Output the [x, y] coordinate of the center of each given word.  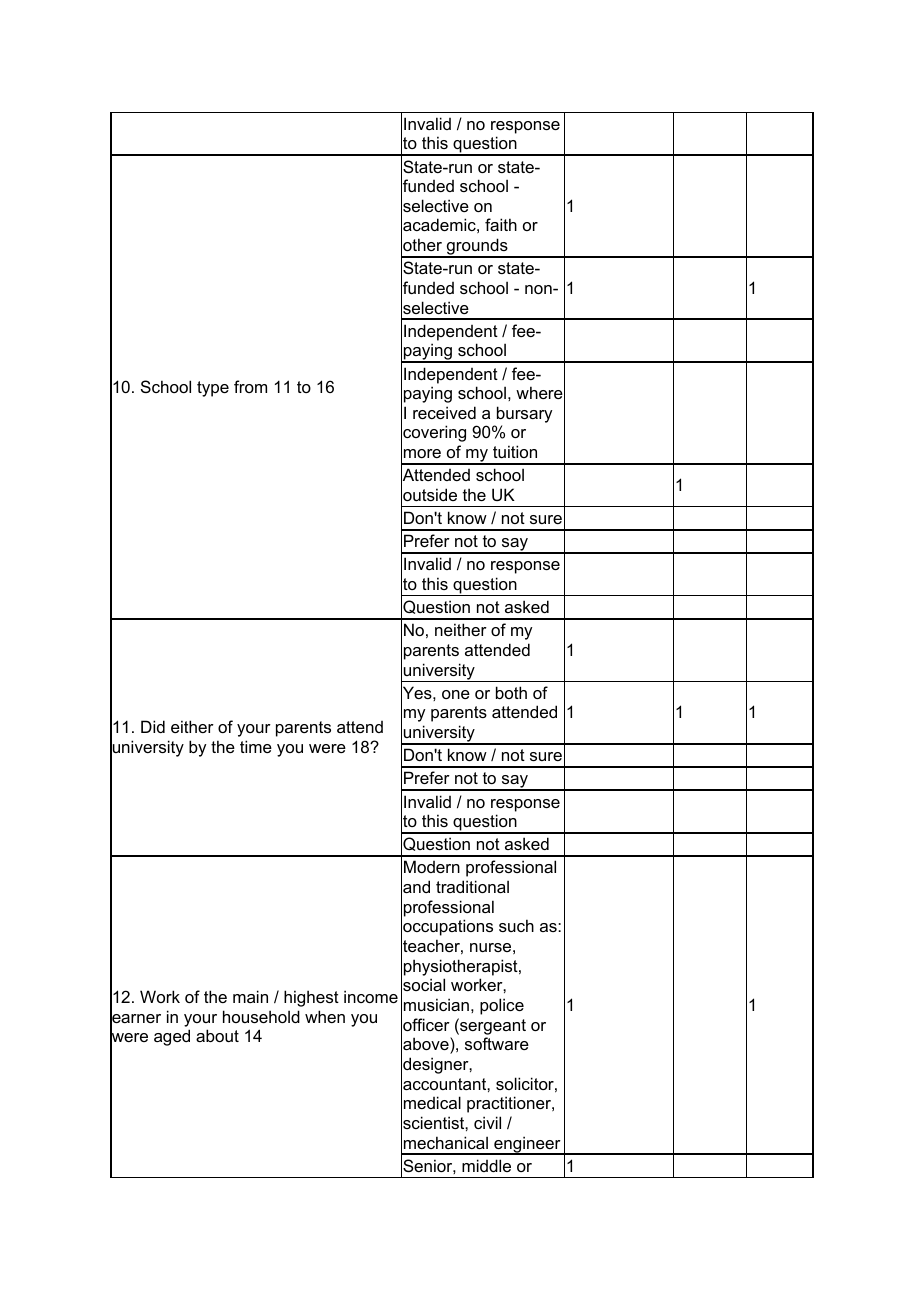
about [217, 1035]
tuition [515, 451]
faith [501, 224]
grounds [477, 248]
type [213, 389]
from [250, 386]
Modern [432, 866]
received [444, 412]
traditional [472, 886]
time [256, 746]
